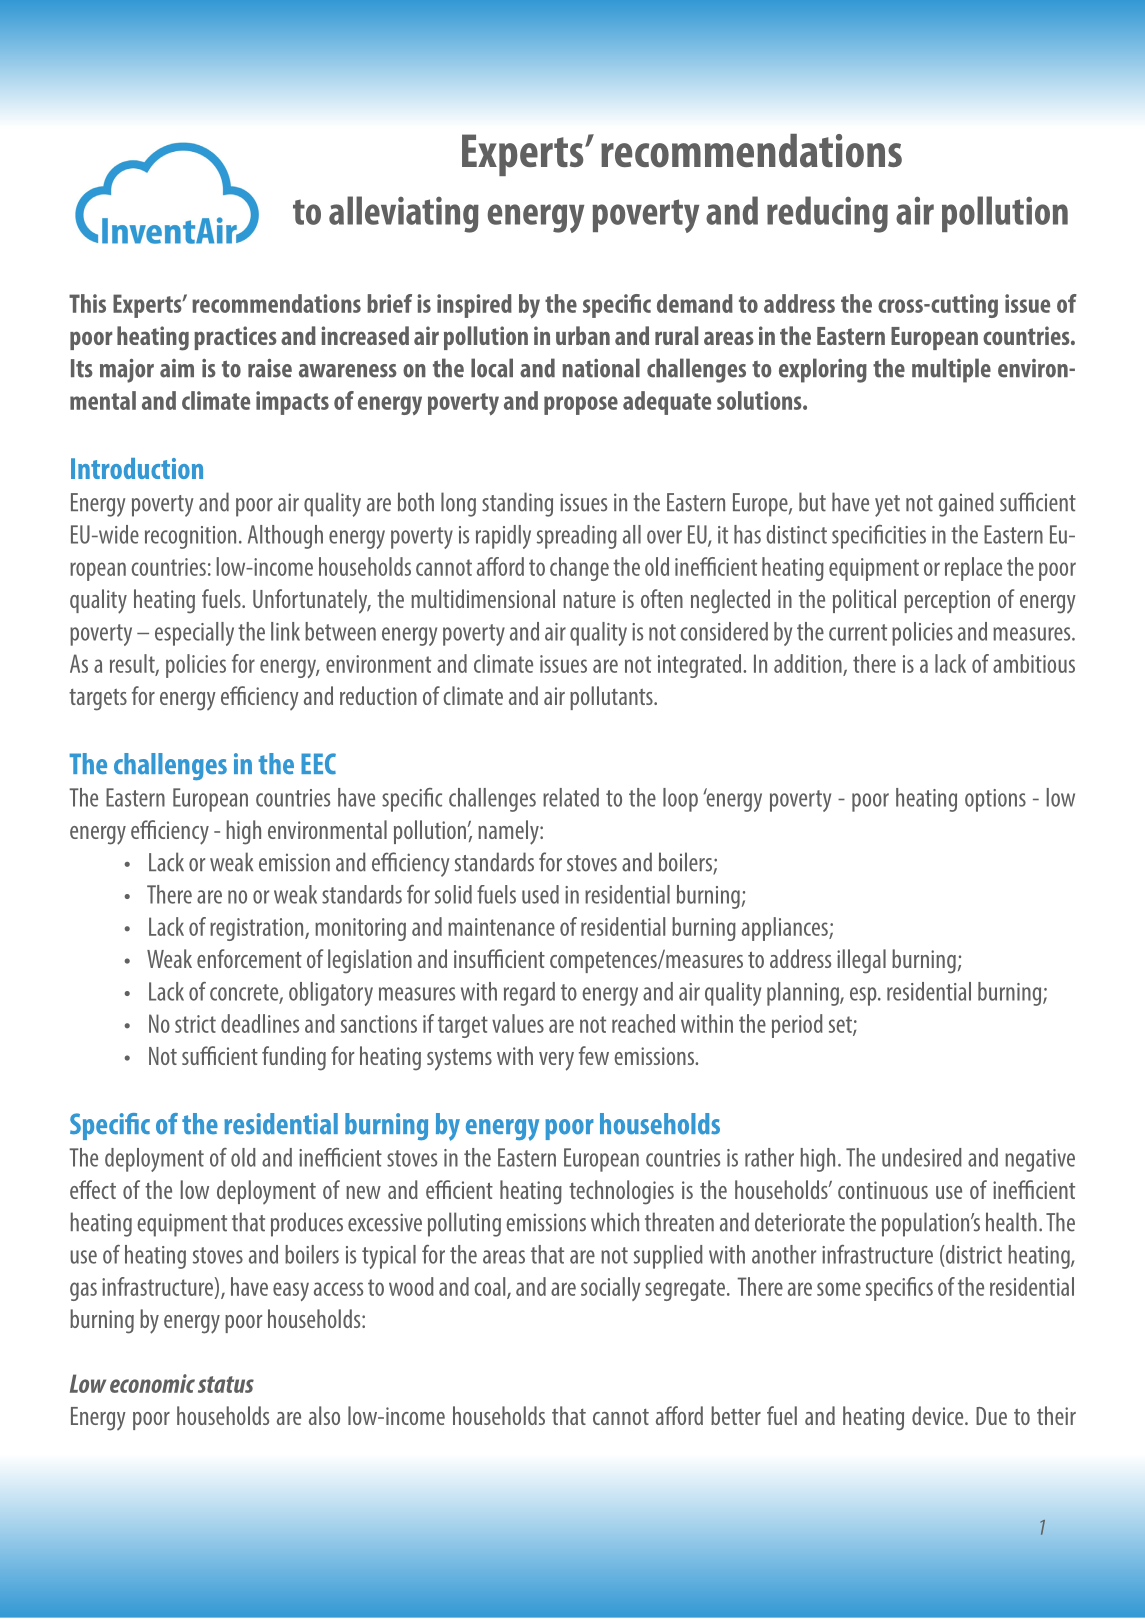 The image size is (1145, 1619). Describe the element at coordinates (922, 1157) in the screenshot. I see `undesired` at that location.
